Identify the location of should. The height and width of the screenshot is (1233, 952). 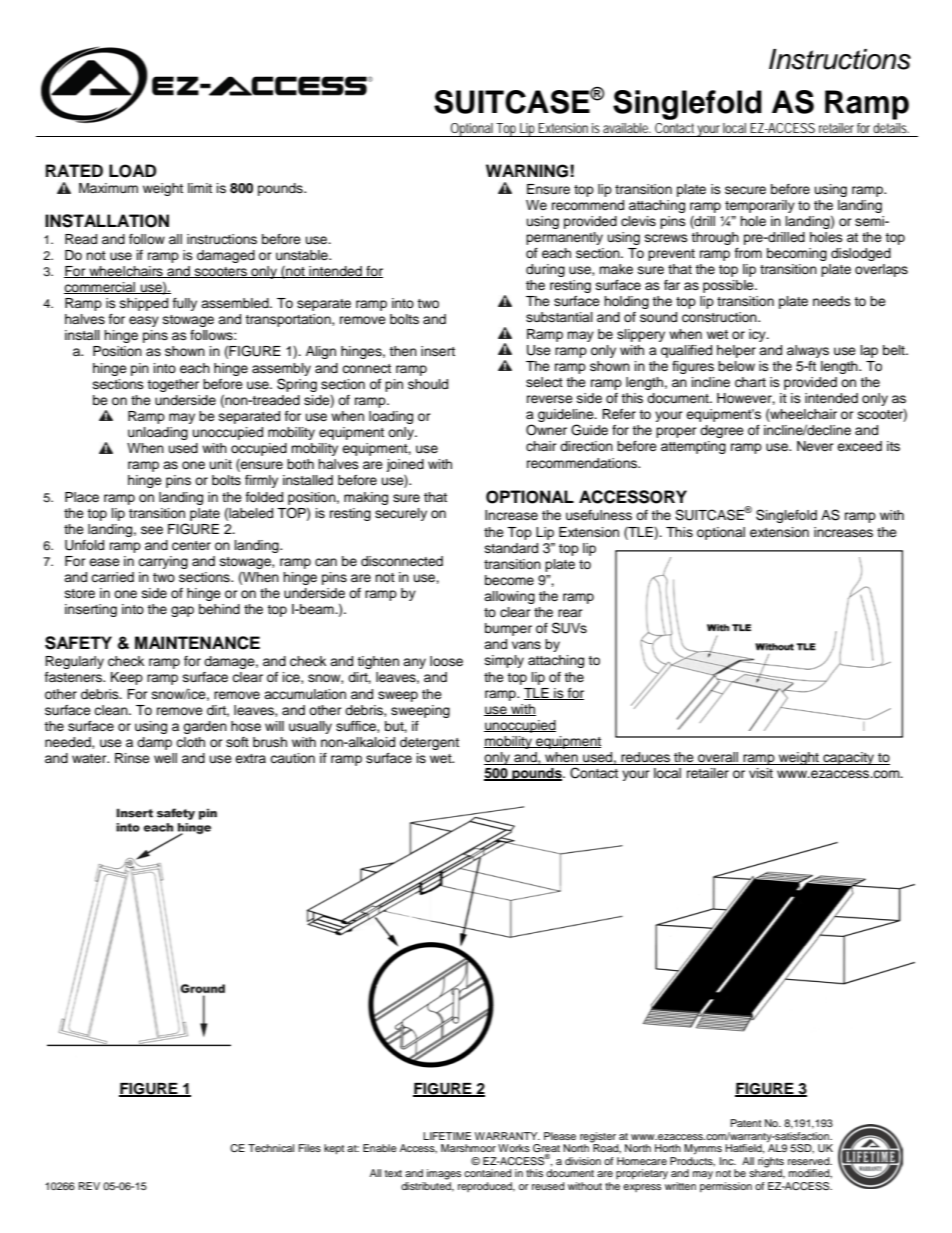
(428, 384).
